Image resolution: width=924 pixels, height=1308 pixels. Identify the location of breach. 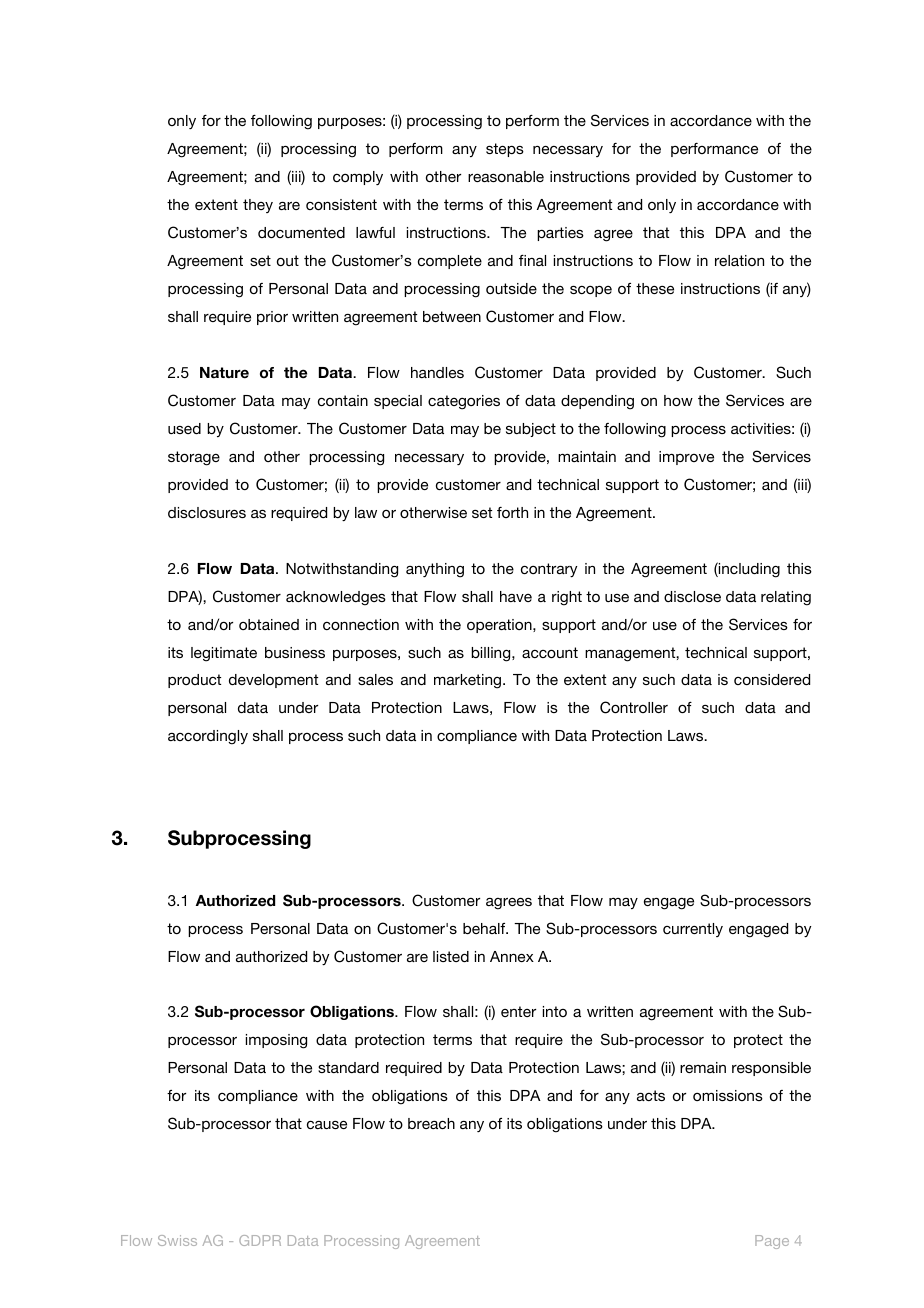
(431, 1123).
